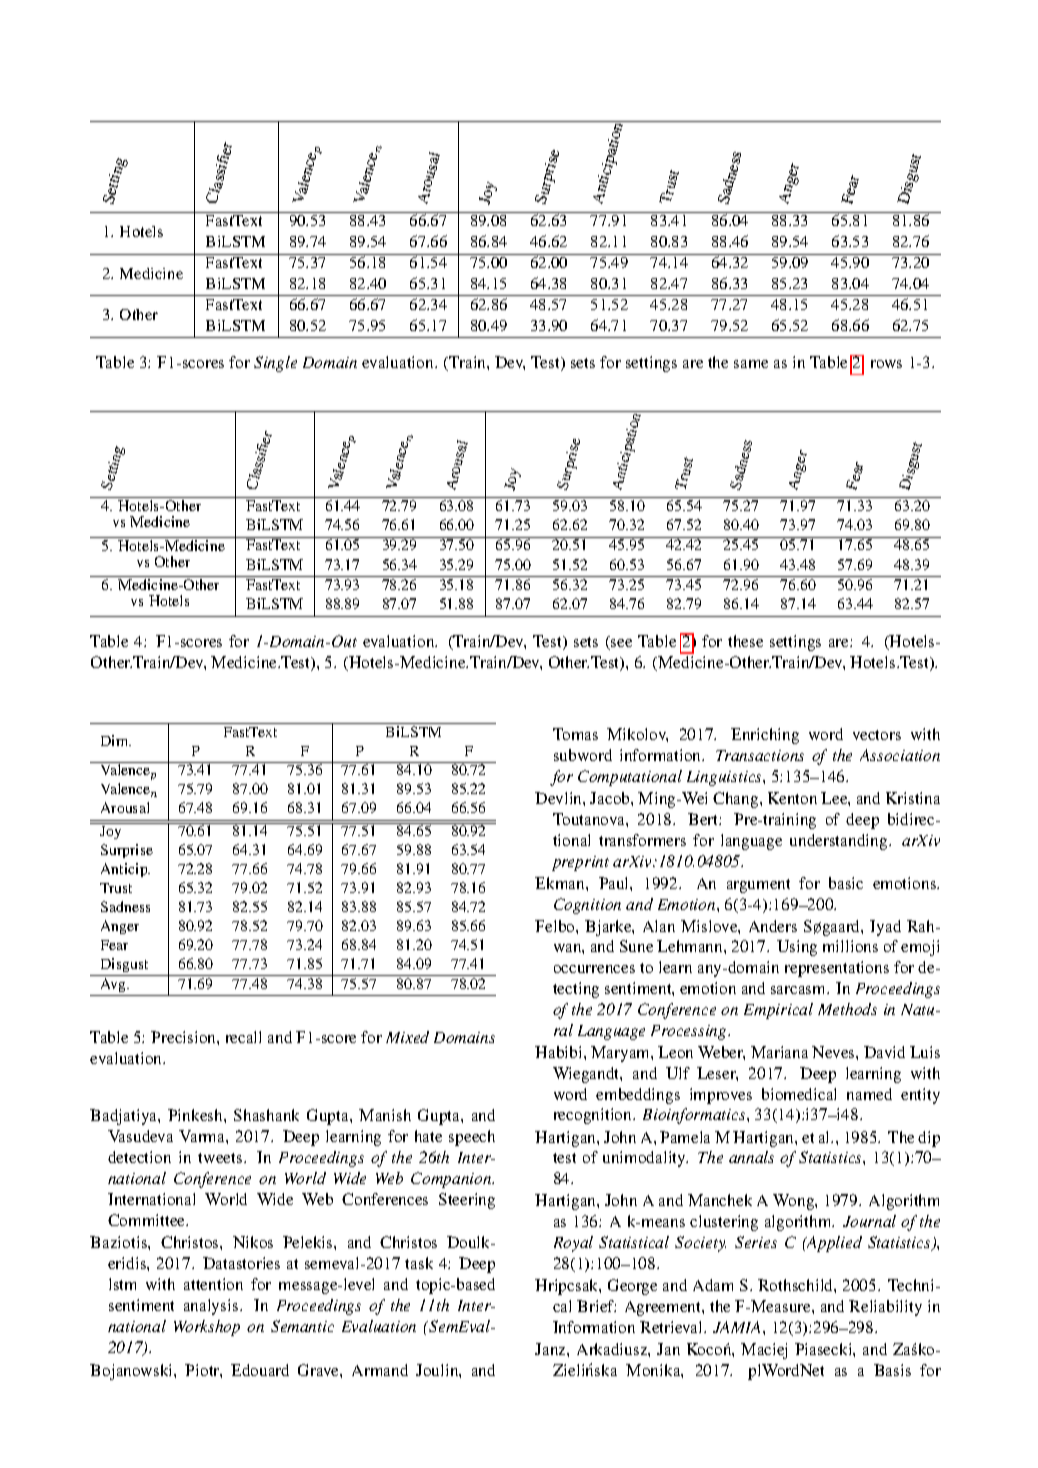 This page has width=1038, height=1468. What do you see at coordinates (745, 641) in the page?
I see `these` at bounding box center [745, 641].
